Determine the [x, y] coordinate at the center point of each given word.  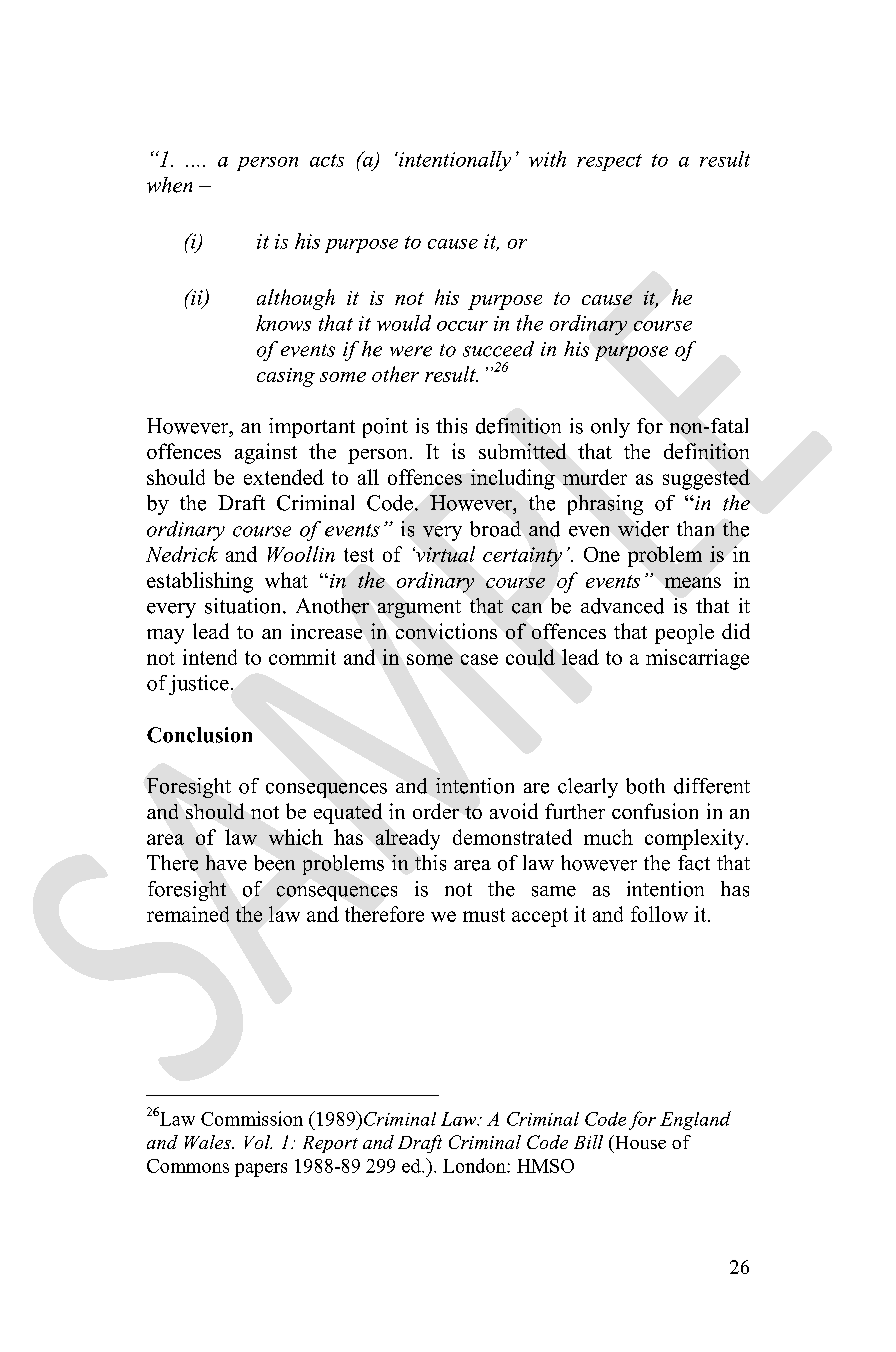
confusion [655, 811]
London [475, 1165]
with [547, 159]
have [226, 863]
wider [643, 529]
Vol [258, 1142]
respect [609, 162]
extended [284, 477]
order [436, 811]
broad [495, 529]
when [169, 185]
